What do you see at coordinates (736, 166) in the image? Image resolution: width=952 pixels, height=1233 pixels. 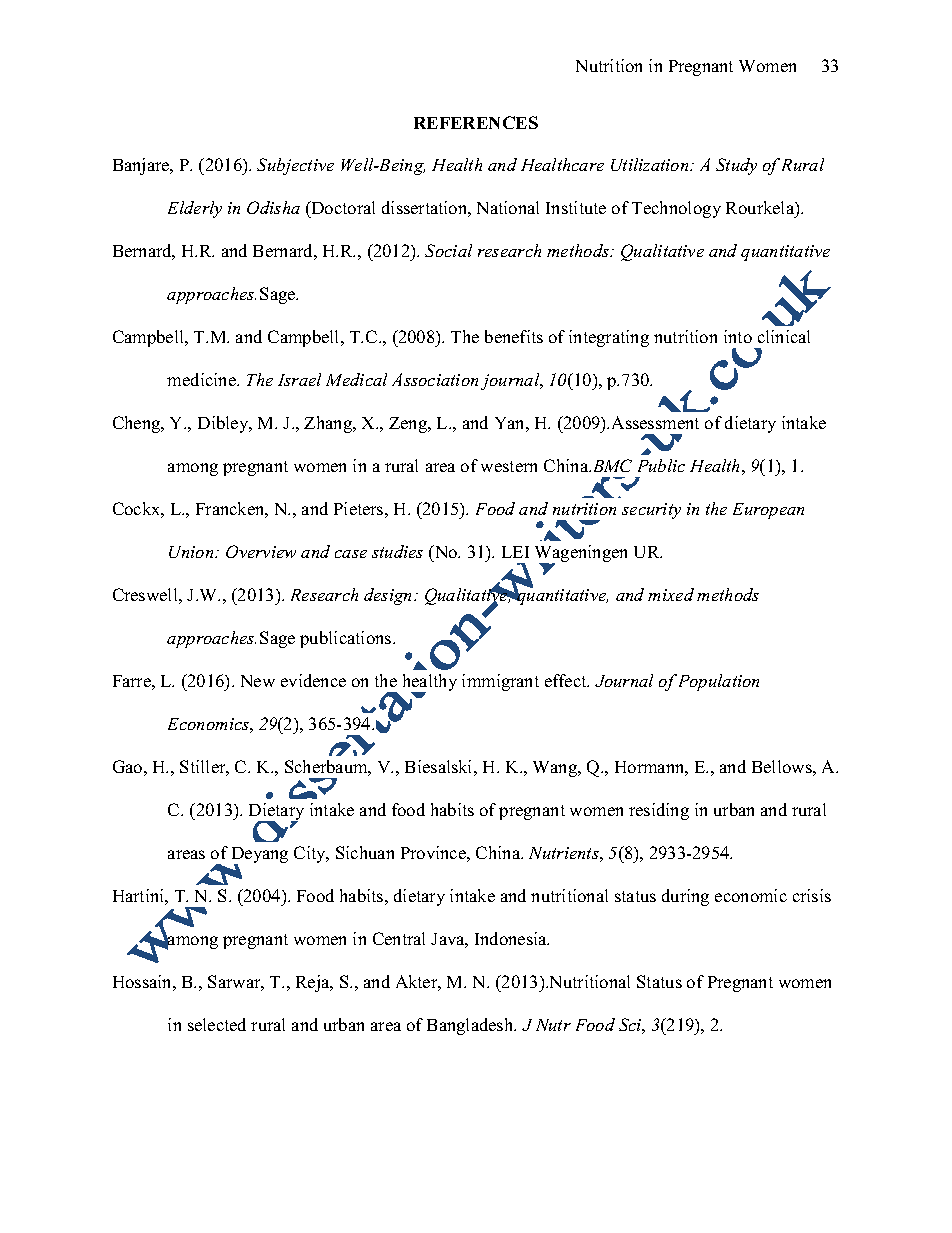 I see `Study` at bounding box center [736, 166].
